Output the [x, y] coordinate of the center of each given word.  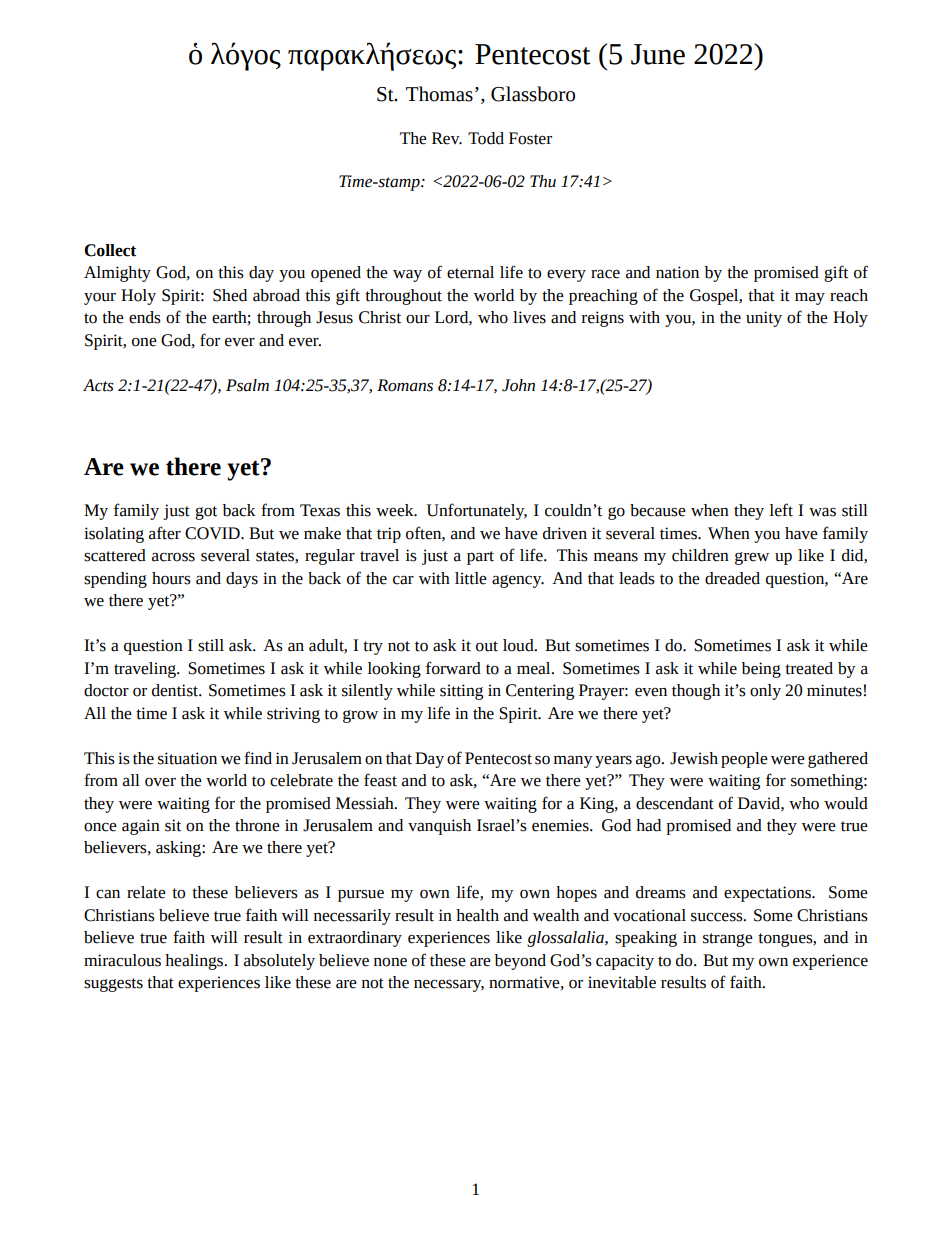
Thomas [439, 94]
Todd [486, 138]
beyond [520, 962]
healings [195, 962]
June [658, 54]
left [781, 510]
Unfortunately [477, 511]
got [206, 513]
